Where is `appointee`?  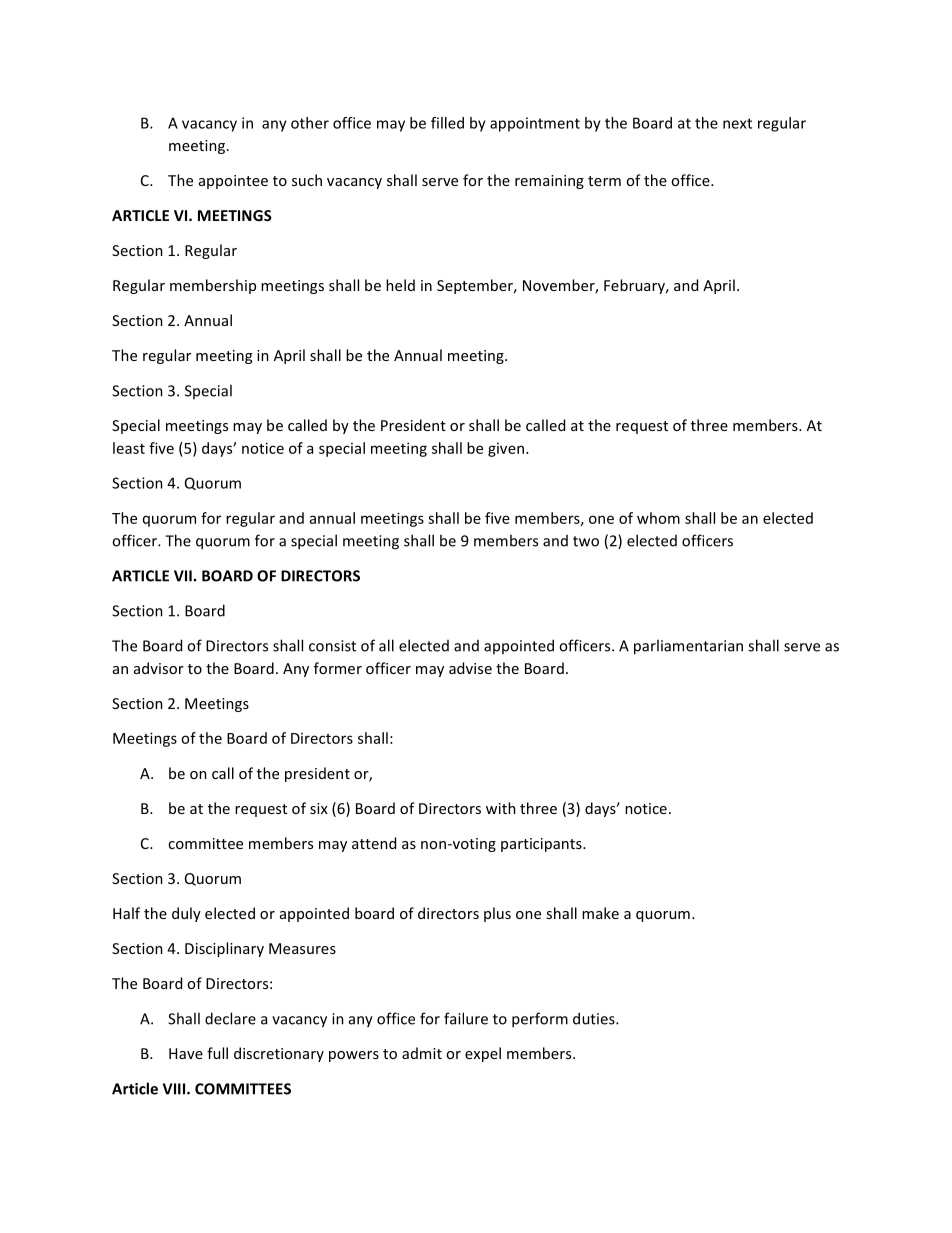
appointee is located at coordinates (233, 182).
